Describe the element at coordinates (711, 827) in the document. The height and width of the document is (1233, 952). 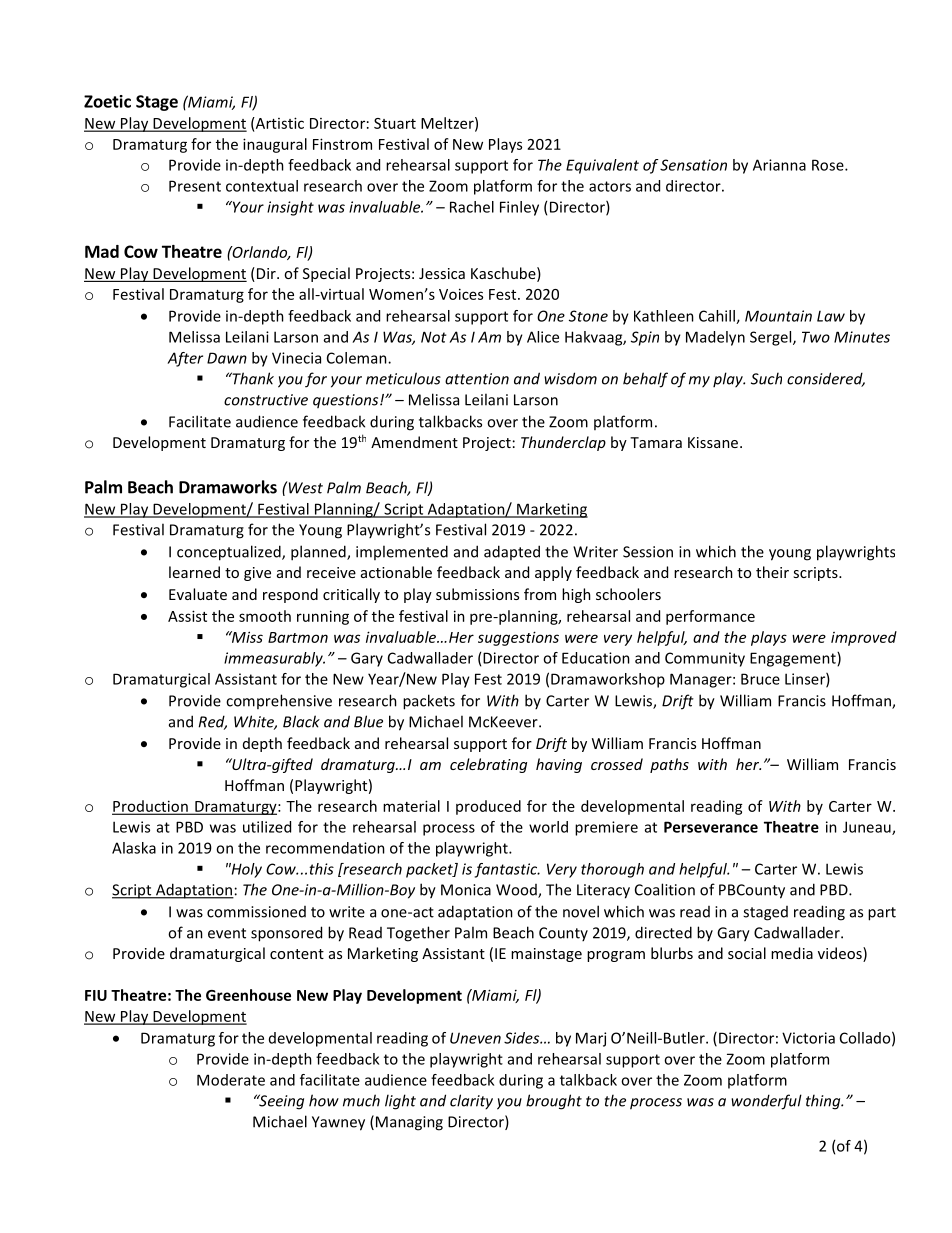
I see `Perseverance` at that location.
